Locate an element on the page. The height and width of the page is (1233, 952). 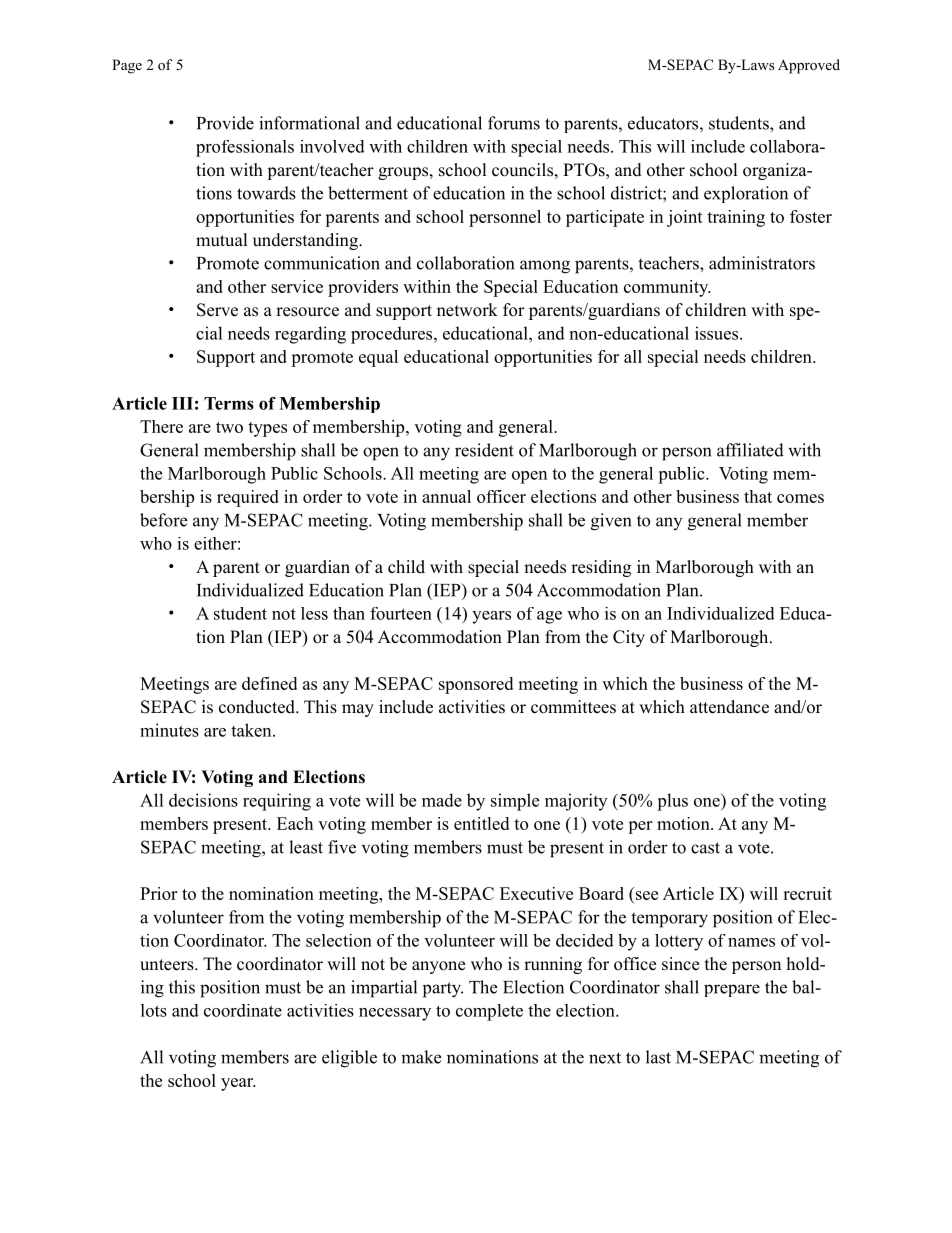
cast is located at coordinates (705, 848).
